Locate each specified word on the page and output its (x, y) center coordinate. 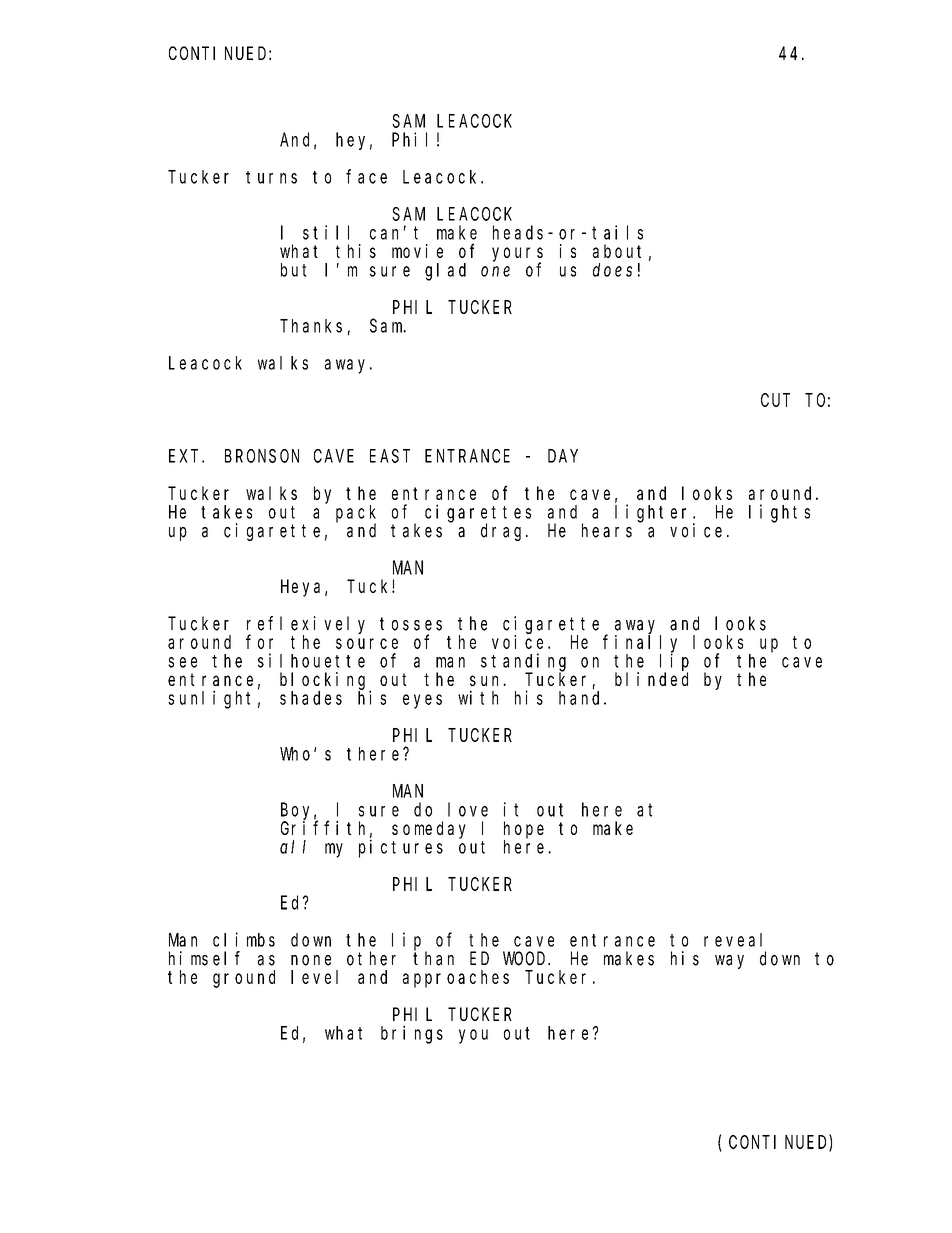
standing (523, 663)
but (294, 270)
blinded (651, 679)
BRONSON (262, 456)
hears (607, 530)
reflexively (306, 625)
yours (517, 255)
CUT (775, 400)
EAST (390, 456)
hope (524, 830)
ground (244, 979)
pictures (401, 848)
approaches (456, 979)
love (468, 809)
